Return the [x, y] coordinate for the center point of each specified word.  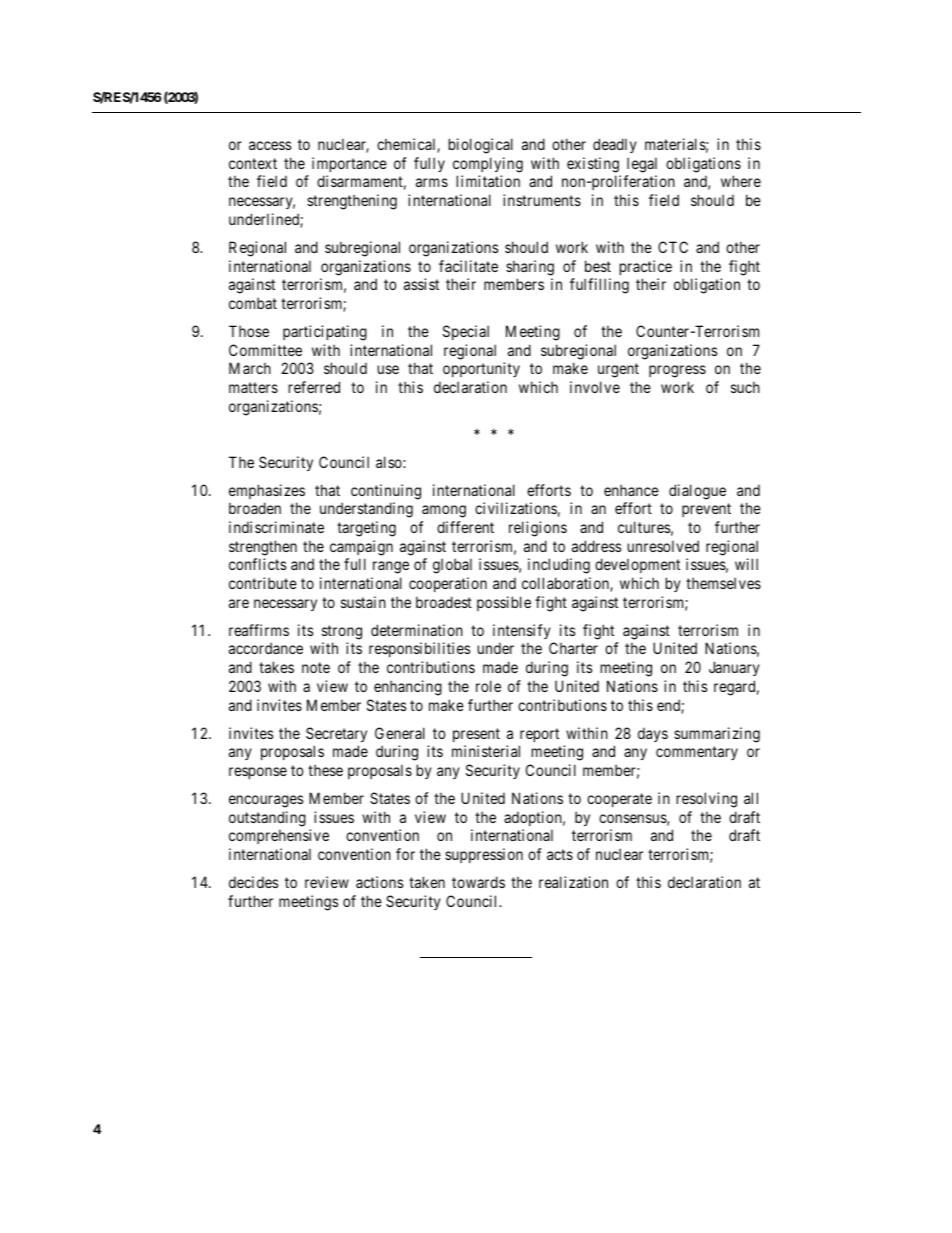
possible [504, 603]
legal [642, 165]
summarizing [717, 735]
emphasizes [267, 491]
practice [645, 267]
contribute [263, 583]
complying [488, 165]
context [253, 163]
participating [325, 333]
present [476, 735]
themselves [723, 583]
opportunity [481, 369]
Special [466, 332]
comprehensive [279, 836]
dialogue [697, 492]
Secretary [336, 734]
